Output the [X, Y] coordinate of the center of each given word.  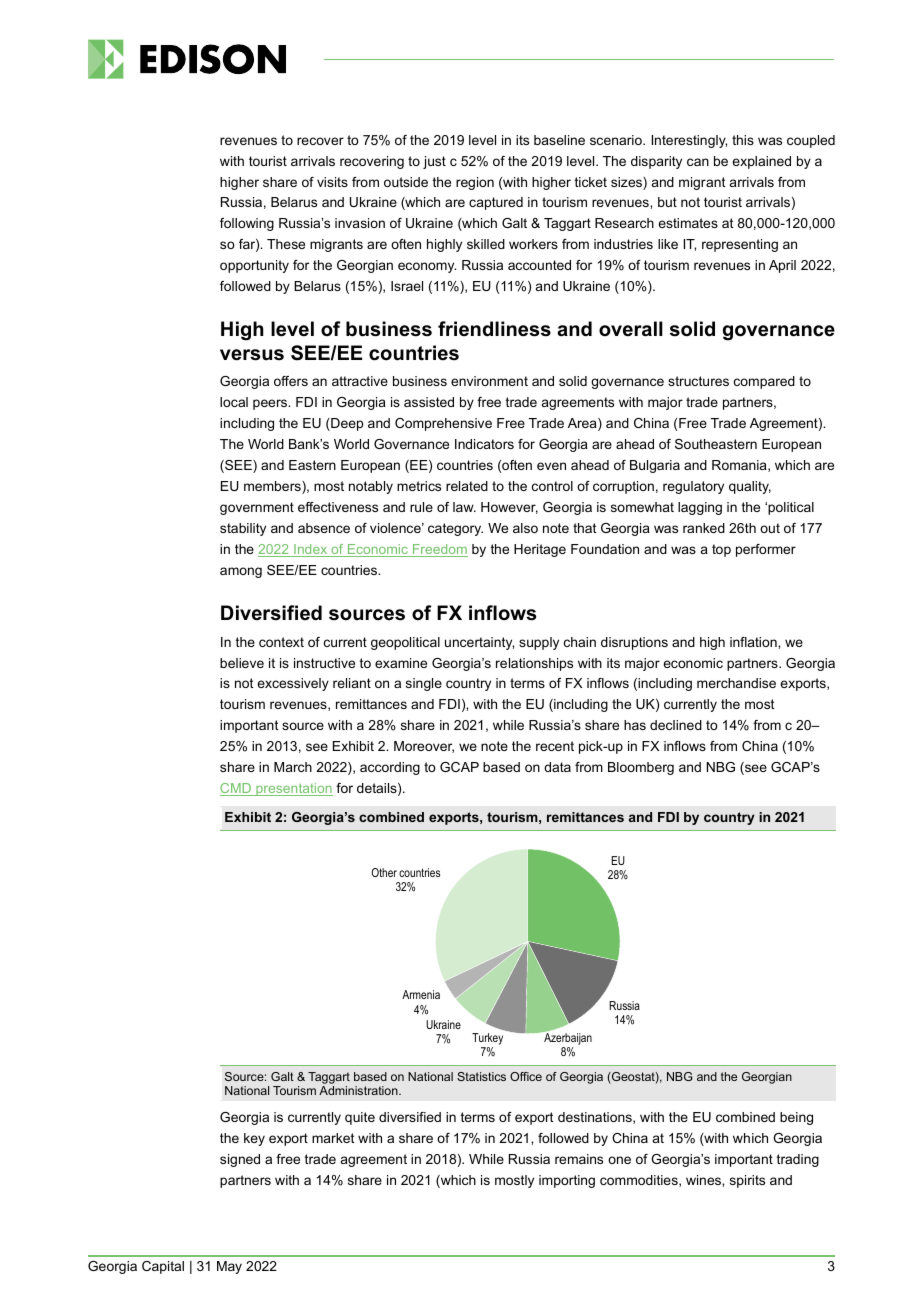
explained [761, 162]
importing [567, 1181]
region [475, 183]
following [247, 224]
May [229, 1267]
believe [242, 663]
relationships [534, 664]
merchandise [736, 683]
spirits [747, 1181]
